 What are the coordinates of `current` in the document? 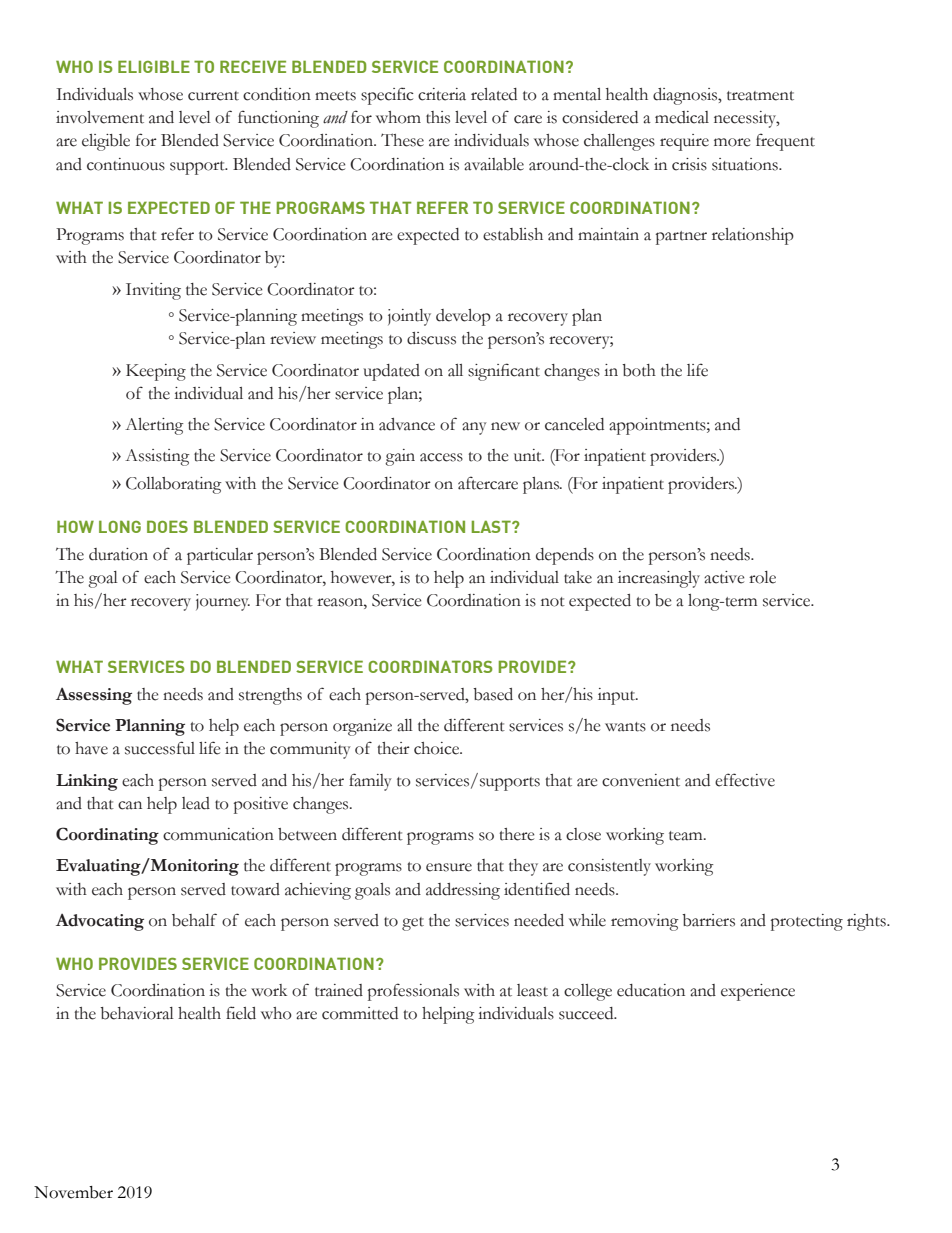 It's located at (213, 96).
